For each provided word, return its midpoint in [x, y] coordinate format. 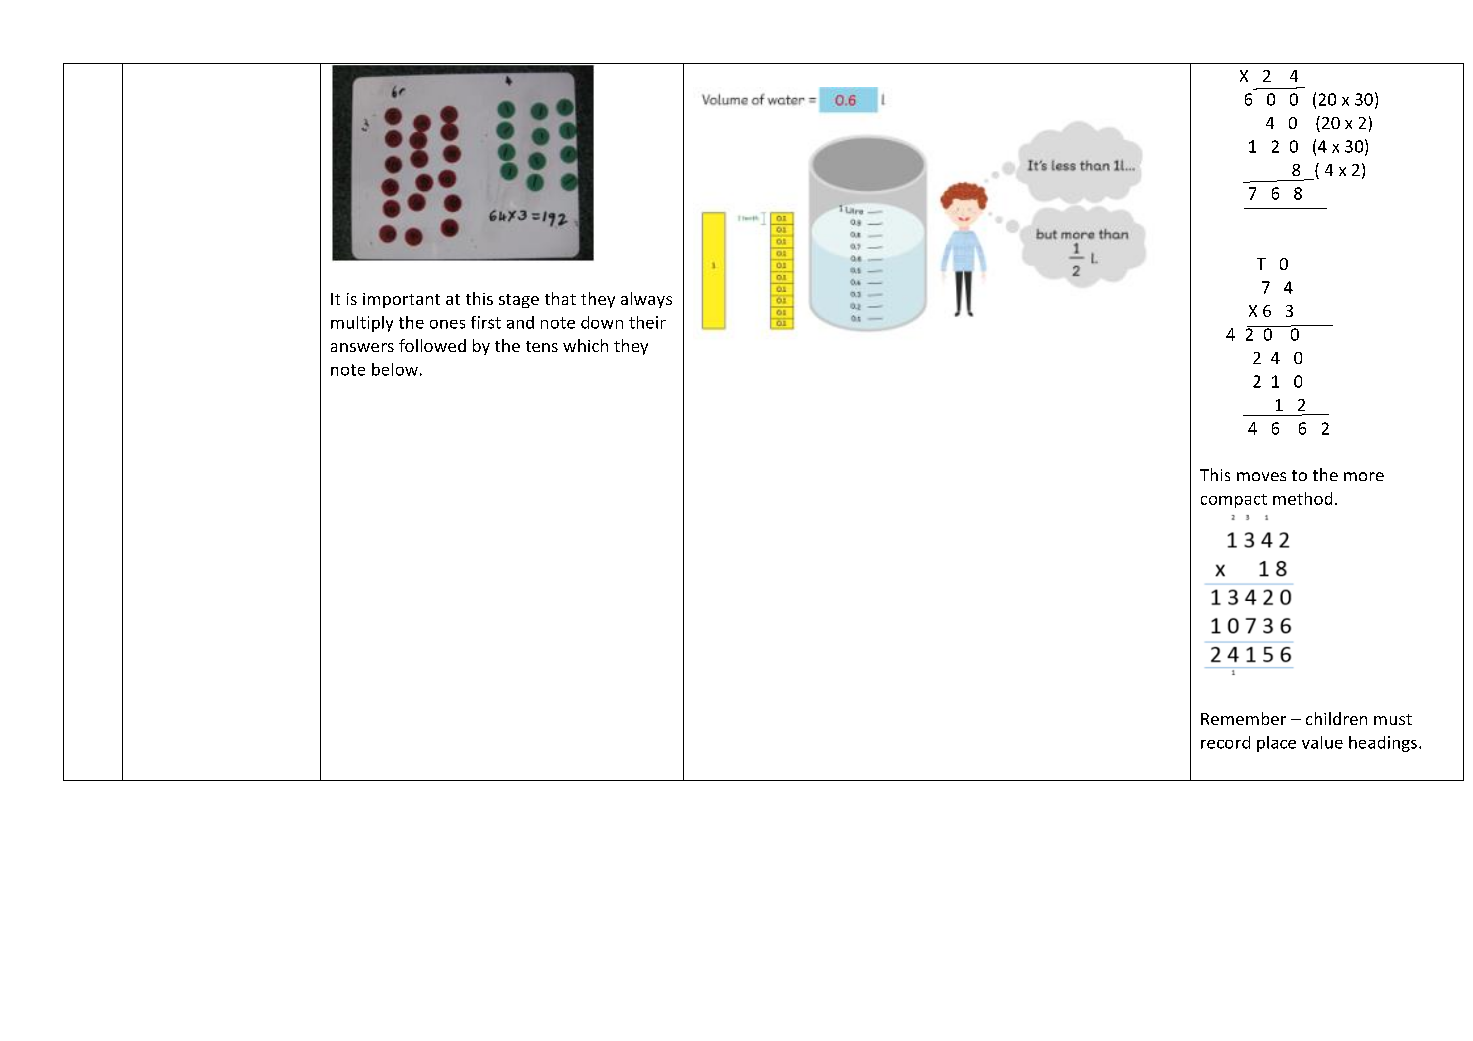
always [646, 300]
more [1364, 476]
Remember [1243, 718]
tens [542, 346]
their [647, 322]
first [486, 322]
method [1302, 498]
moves [1261, 476]
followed [432, 345]
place [1276, 744]
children [1336, 718]
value [1322, 742]
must [1393, 719]
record [1225, 742]
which [585, 345]
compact [1234, 501]
